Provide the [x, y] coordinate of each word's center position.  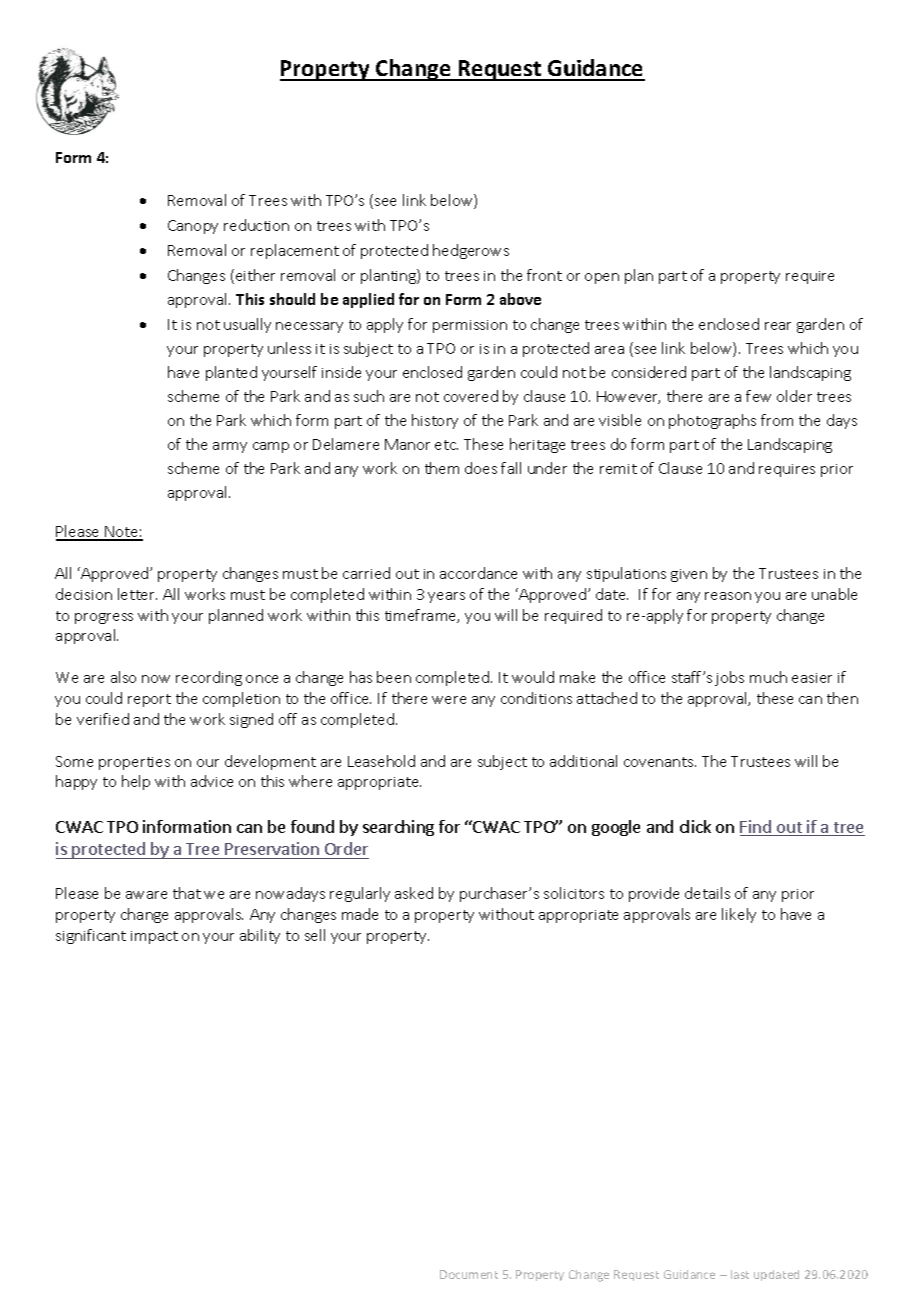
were [449, 700]
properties [134, 763]
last [740, 1274]
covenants [660, 762]
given [689, 575]
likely [739, 915]
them [442, 468]
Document [469, 1274]
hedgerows [471, 251]
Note [121, 533]
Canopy [193, 227]
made [360, 914]
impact [154, 937]
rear [778, 326]
